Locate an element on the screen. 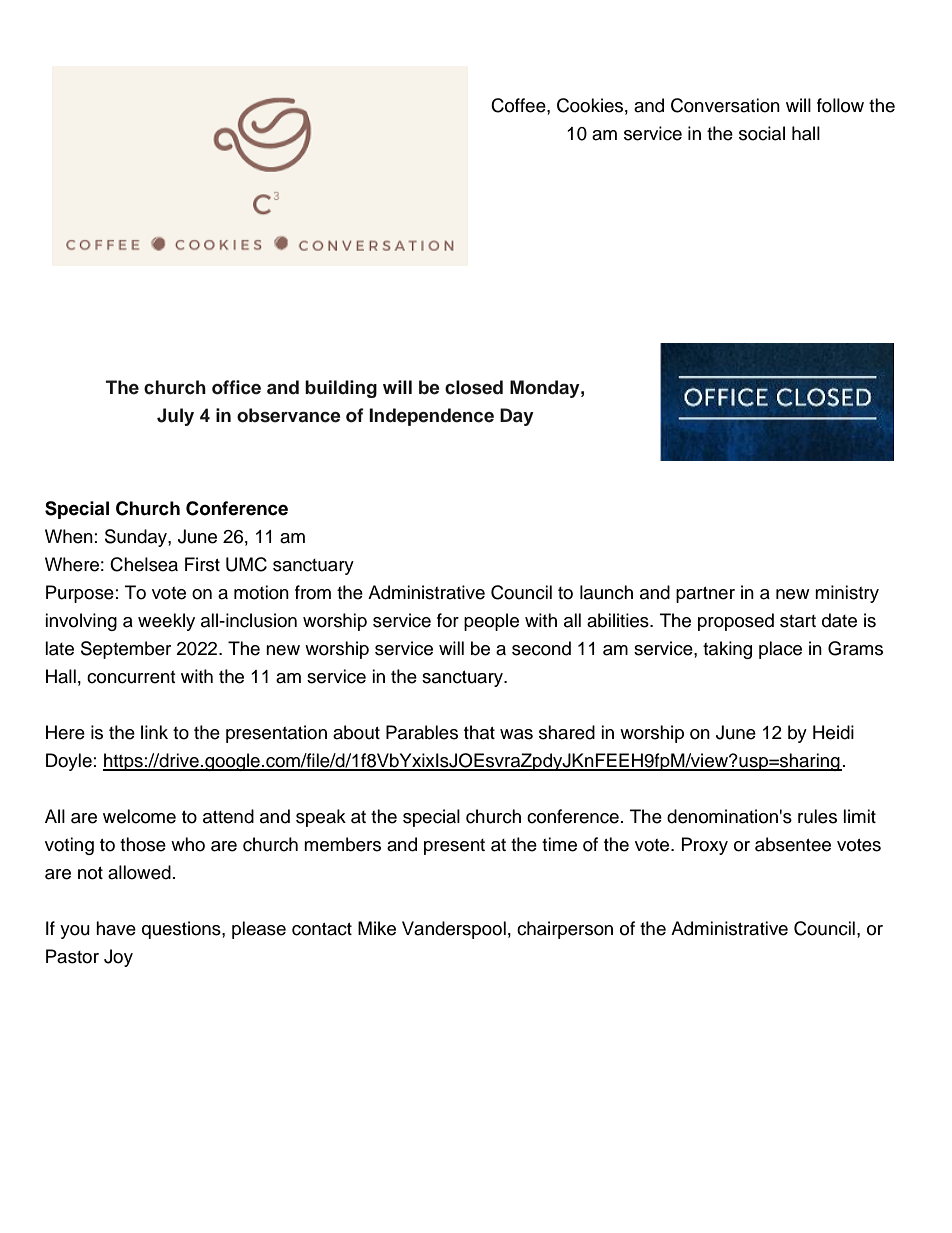 The width and height of the screenshot is (952, 1233). Conversation is located at coordinates (725, 105).
